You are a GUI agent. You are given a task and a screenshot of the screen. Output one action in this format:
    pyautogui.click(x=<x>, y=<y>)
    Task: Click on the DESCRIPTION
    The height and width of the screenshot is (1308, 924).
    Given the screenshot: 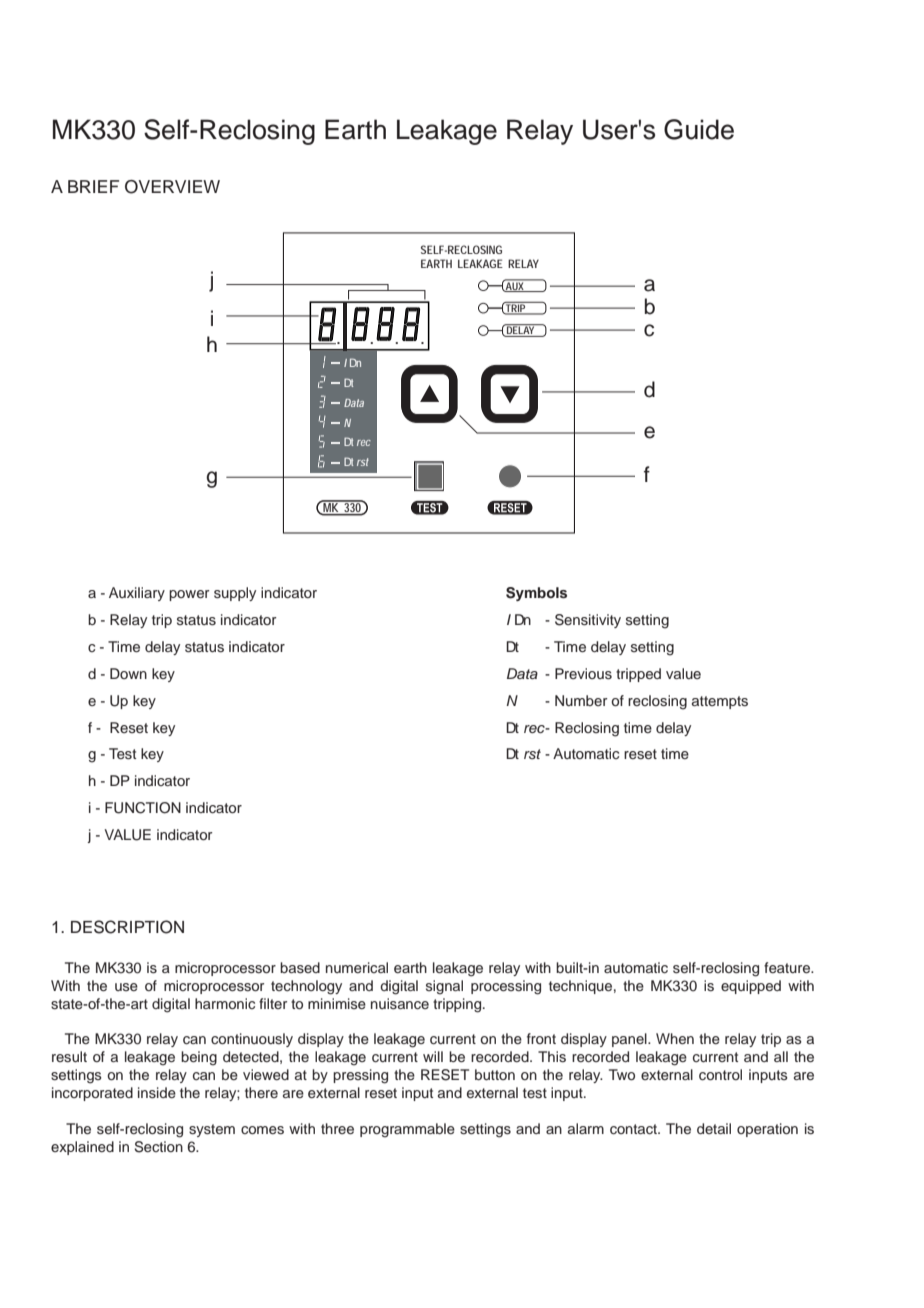 What is the action you would take?
    pyautogui.click(x=127, y=927)
